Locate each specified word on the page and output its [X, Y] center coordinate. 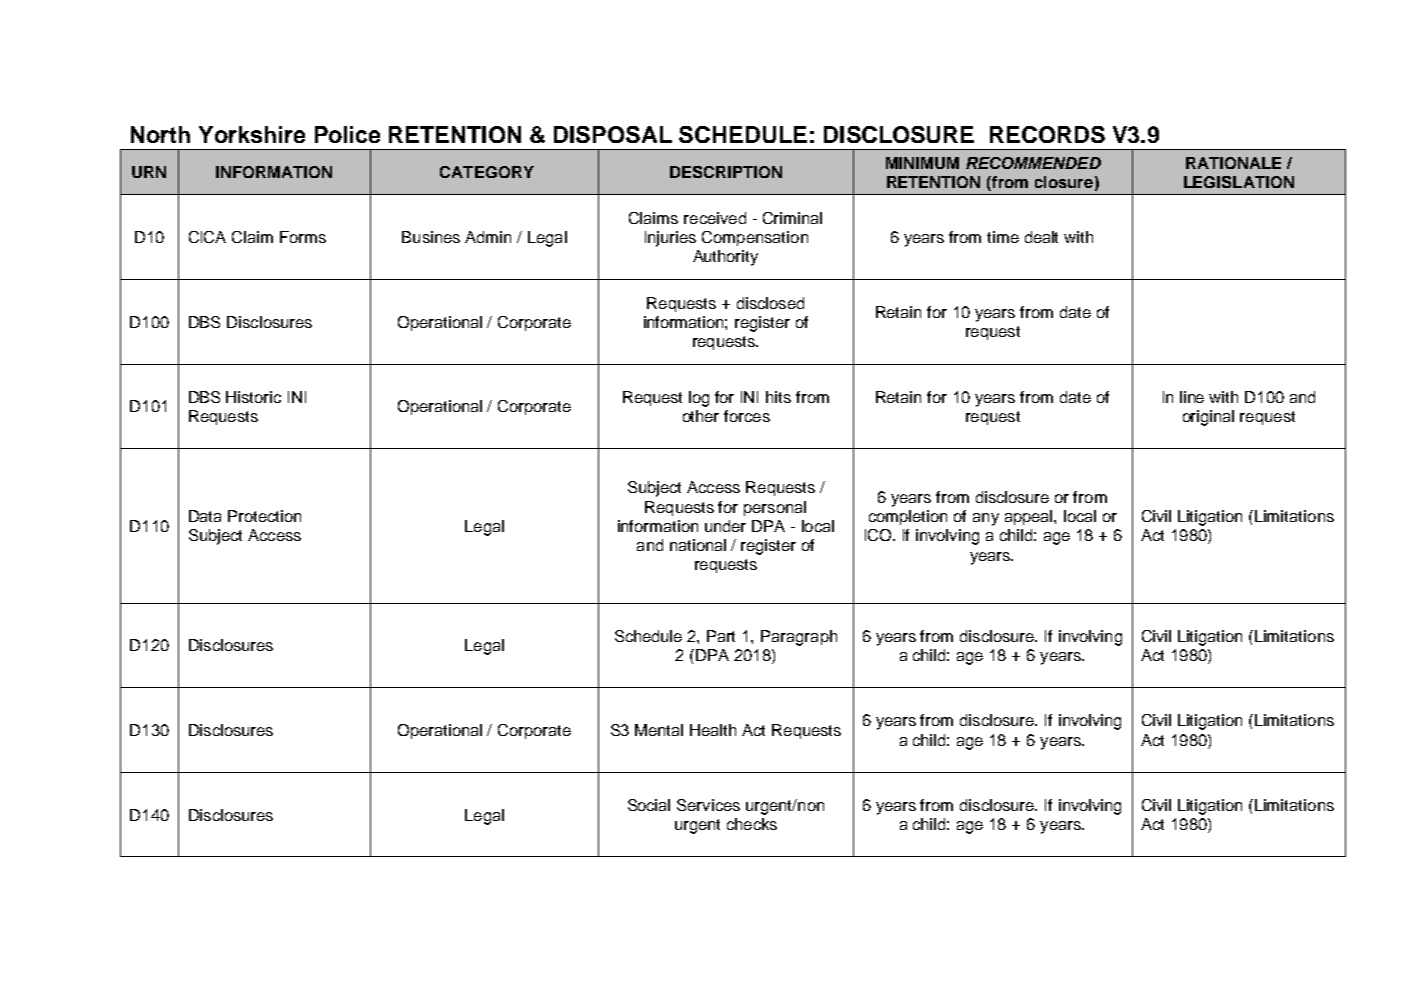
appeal [1030, 517]
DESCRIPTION [726, 172]
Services [708, 805]
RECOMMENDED [1033, 163]
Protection [264, 516]
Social [649, 805]
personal [775, 508]
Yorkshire [252, 134]
